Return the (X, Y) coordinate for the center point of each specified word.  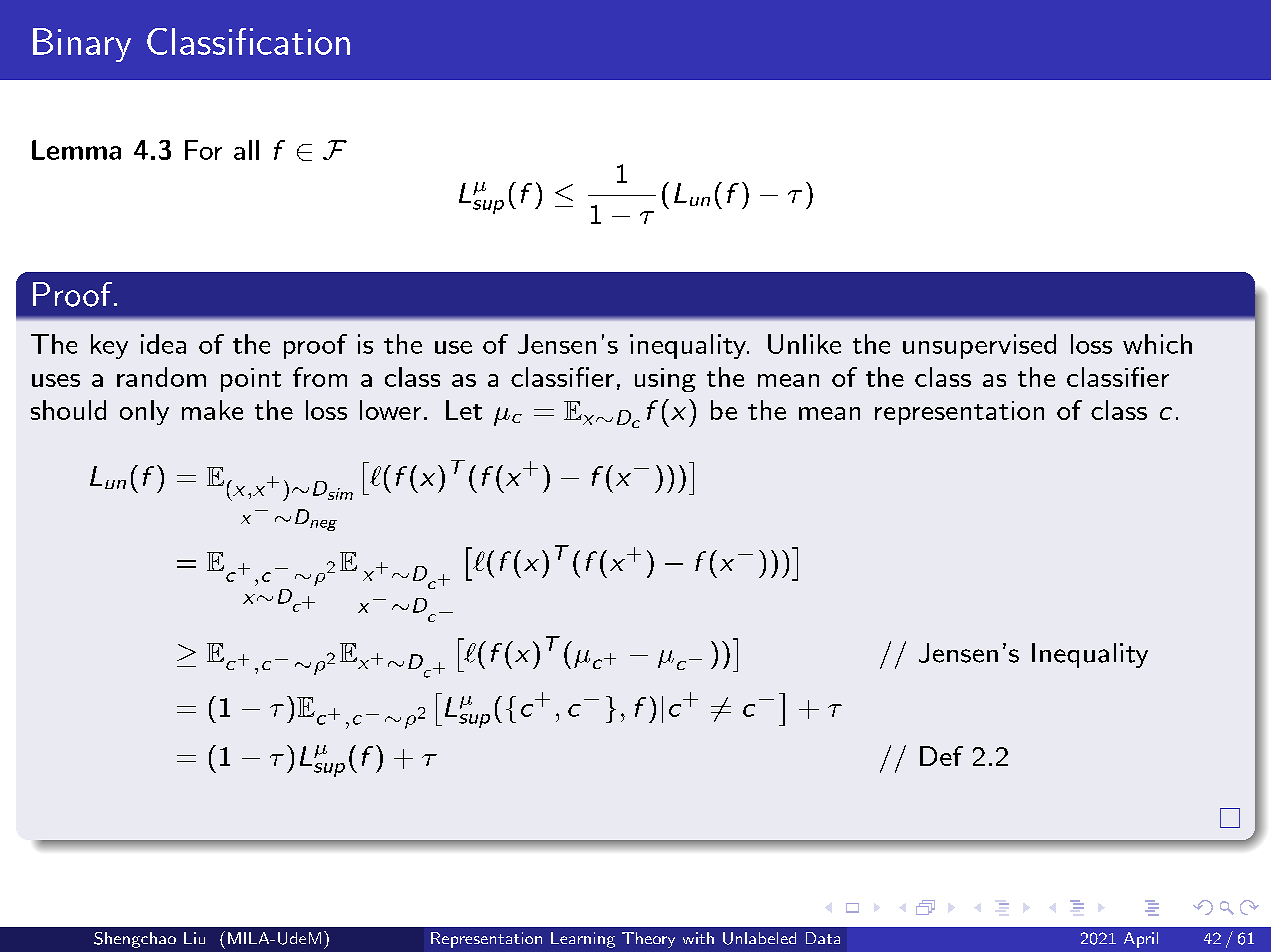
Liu (194, 938)
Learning (583, 940)
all (246, 150)
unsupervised (979, 346)
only (144, 412)
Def (941, 756)
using (665, 380)
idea (163, 344)
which (1157, 344)
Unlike (804, 344)
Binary (82, 45)
